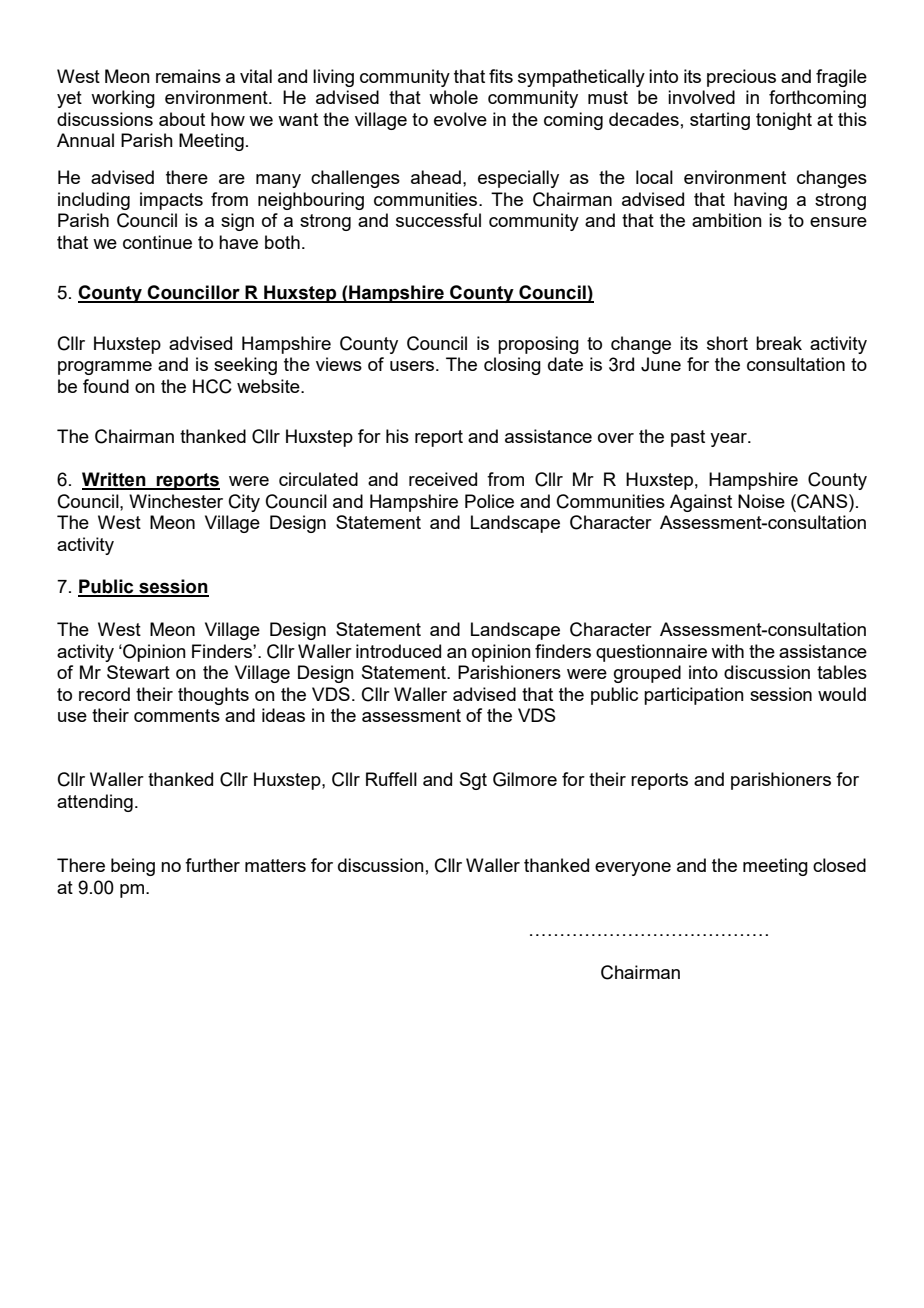  Describe the element at coordinates (761, 501) in the image. I see `Noise` at that location.
